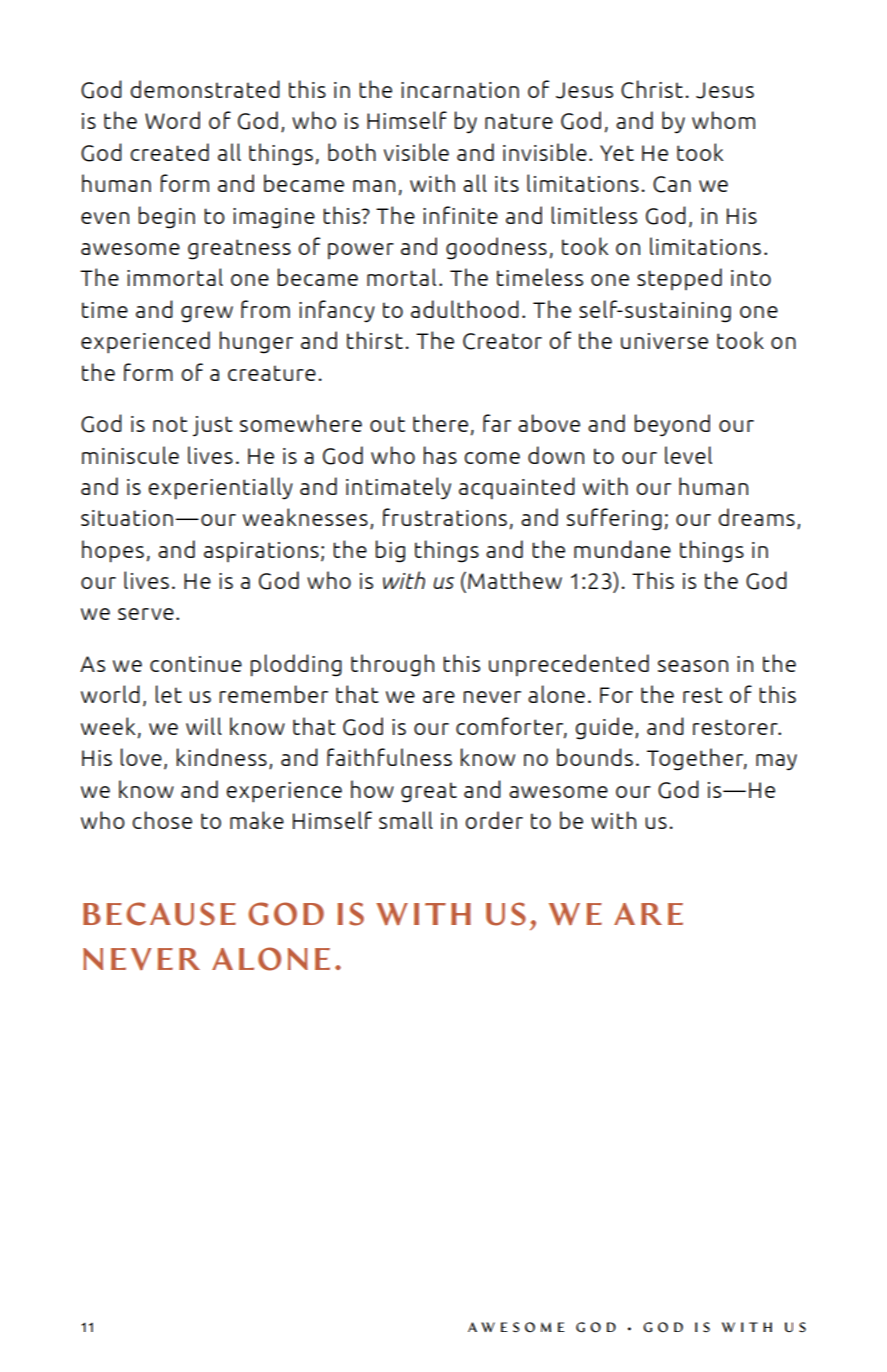  Describe the element at coordinates (168, 694) in the screenshot. I see `let` at that location.
